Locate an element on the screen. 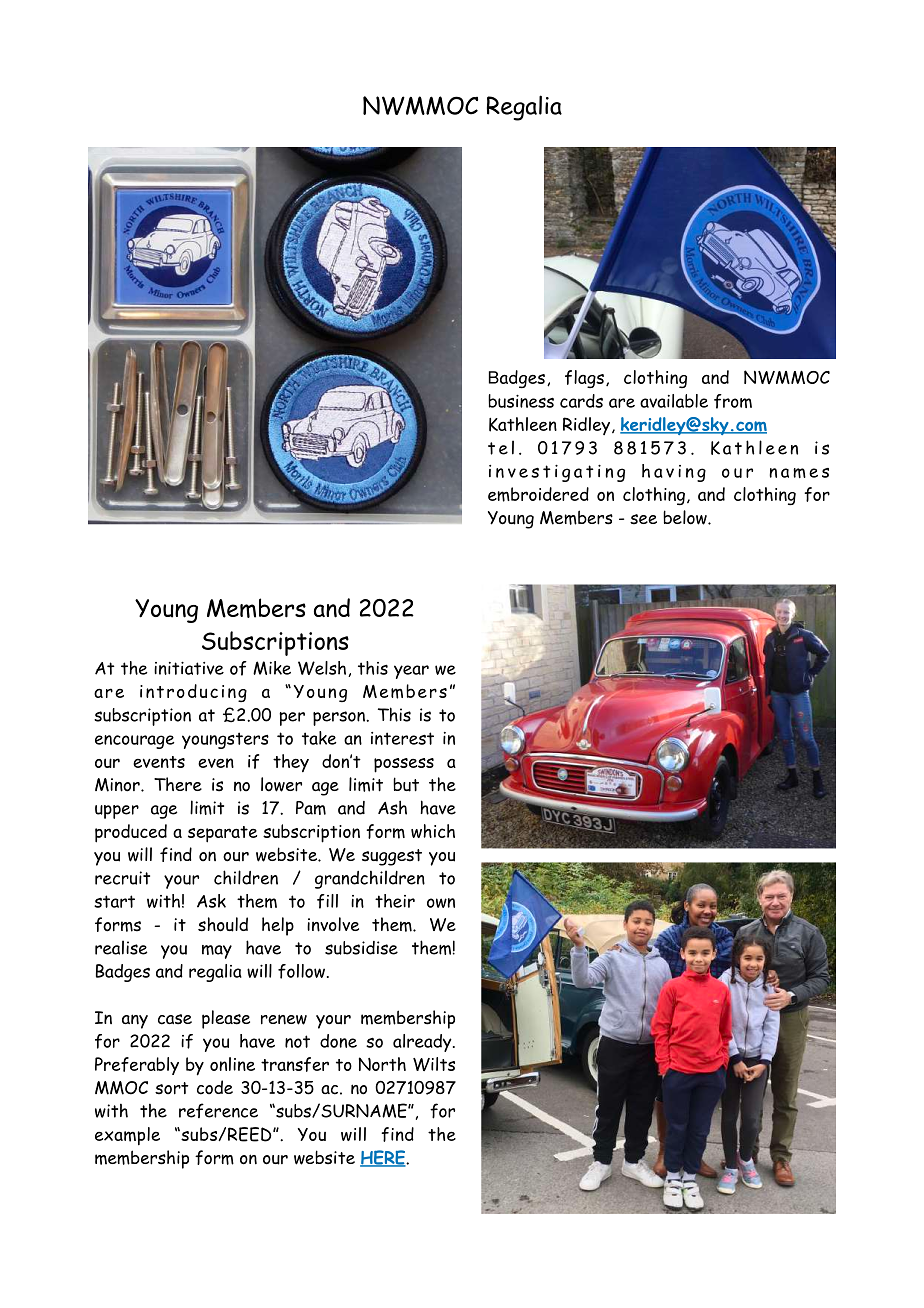 The height and width of the screenshot is (1308, 924). own is located at coordinates (441, 903).
